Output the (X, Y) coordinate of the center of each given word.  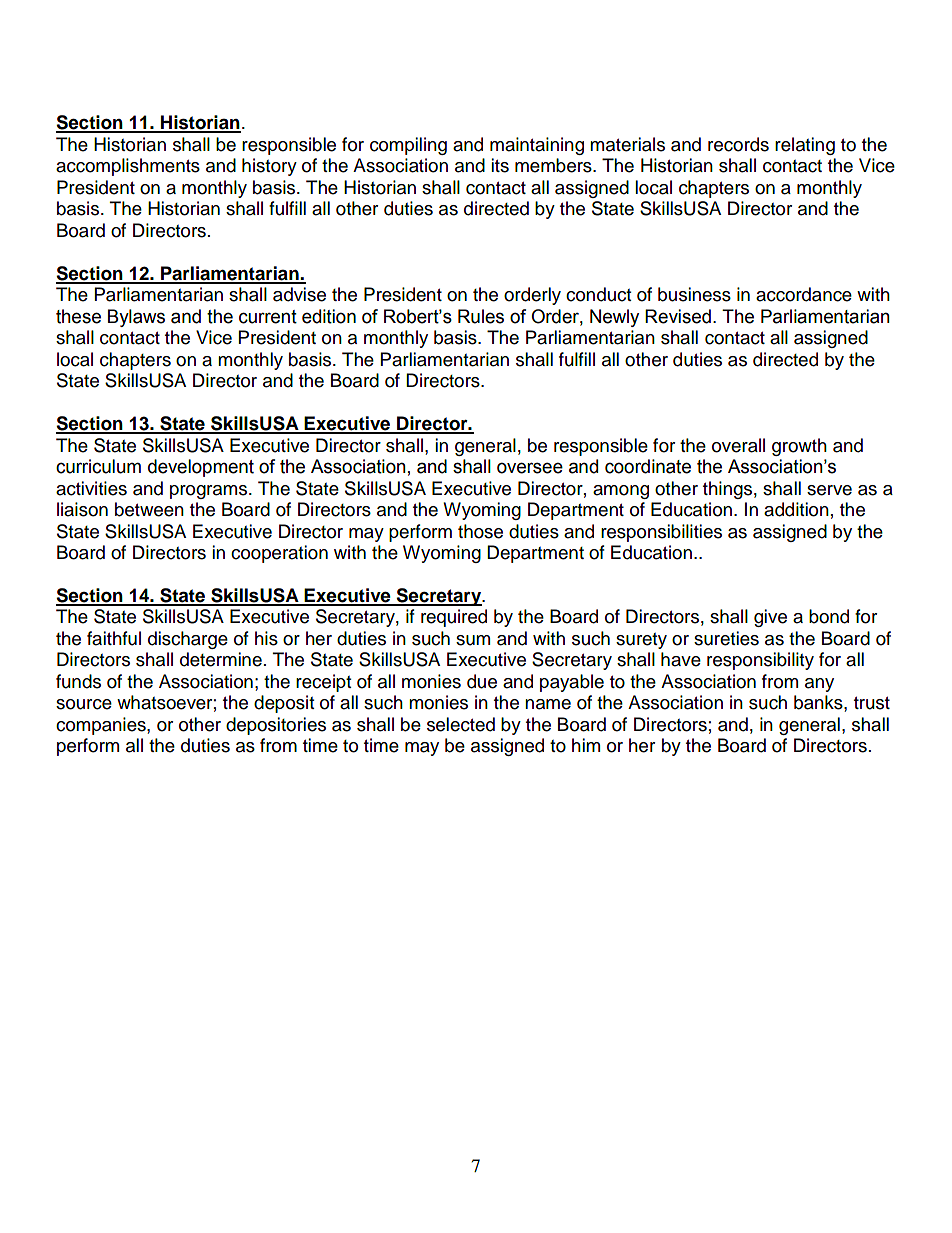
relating (805, 146)
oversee (530, 468)
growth (799, 447)
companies (102, 726)
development (201, 468)
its (500, 165)
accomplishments (128, 167)
